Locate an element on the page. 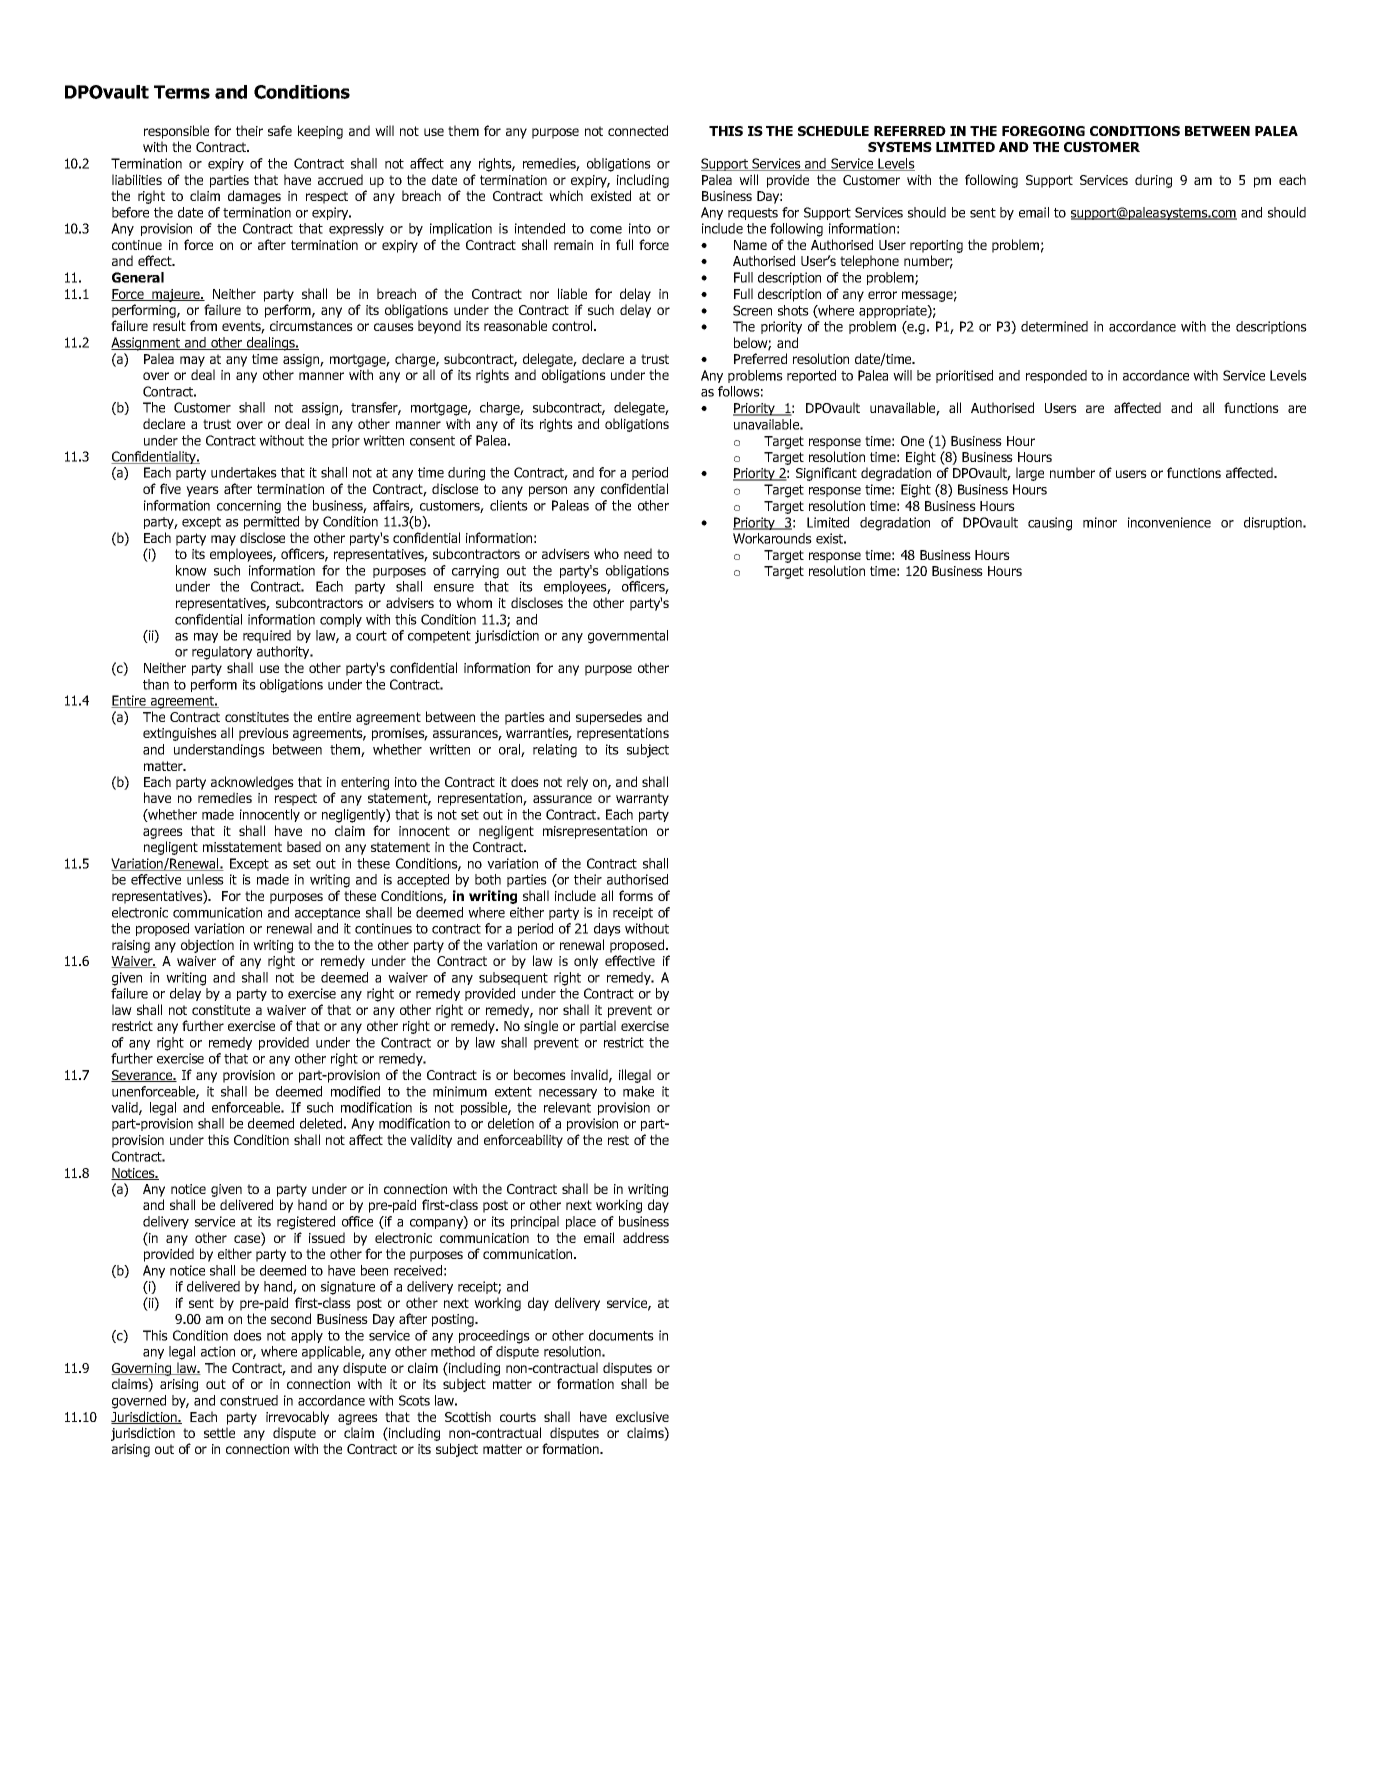  connected is located at coordinates (638, 130).
